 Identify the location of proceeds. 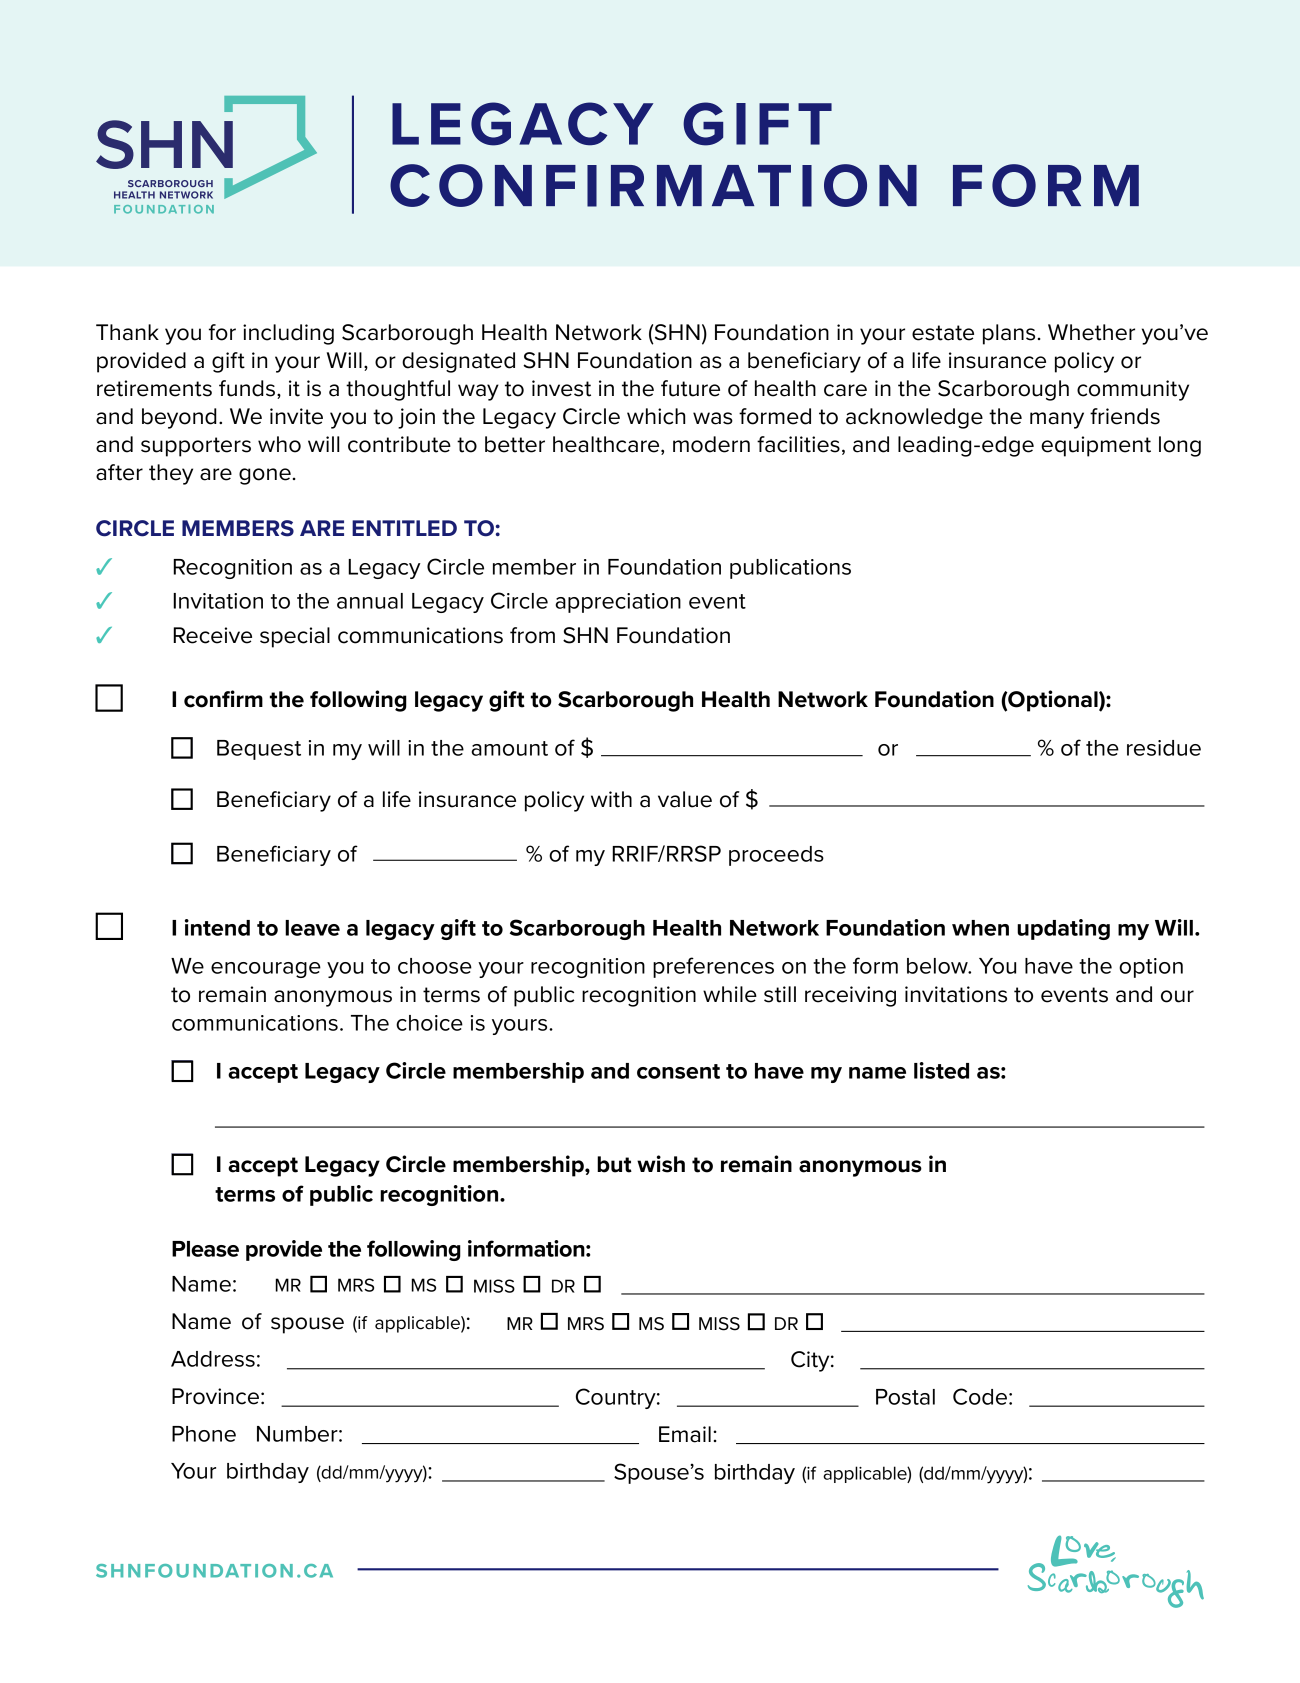
(776, 856).
